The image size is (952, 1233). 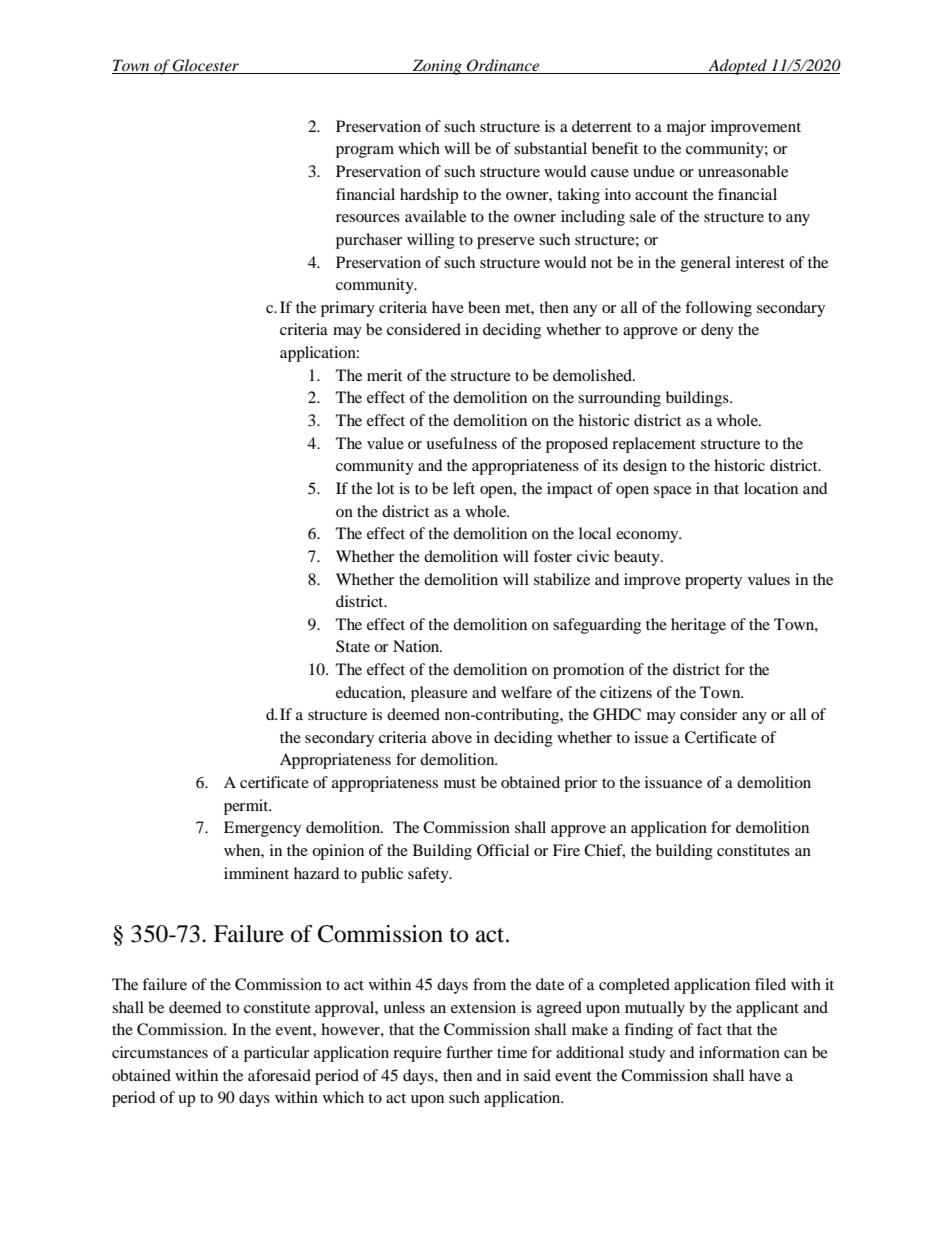 What do you see at coordinates (247, 807) in the screenshot?
I see `permit` at bounding box center [247, 807].
